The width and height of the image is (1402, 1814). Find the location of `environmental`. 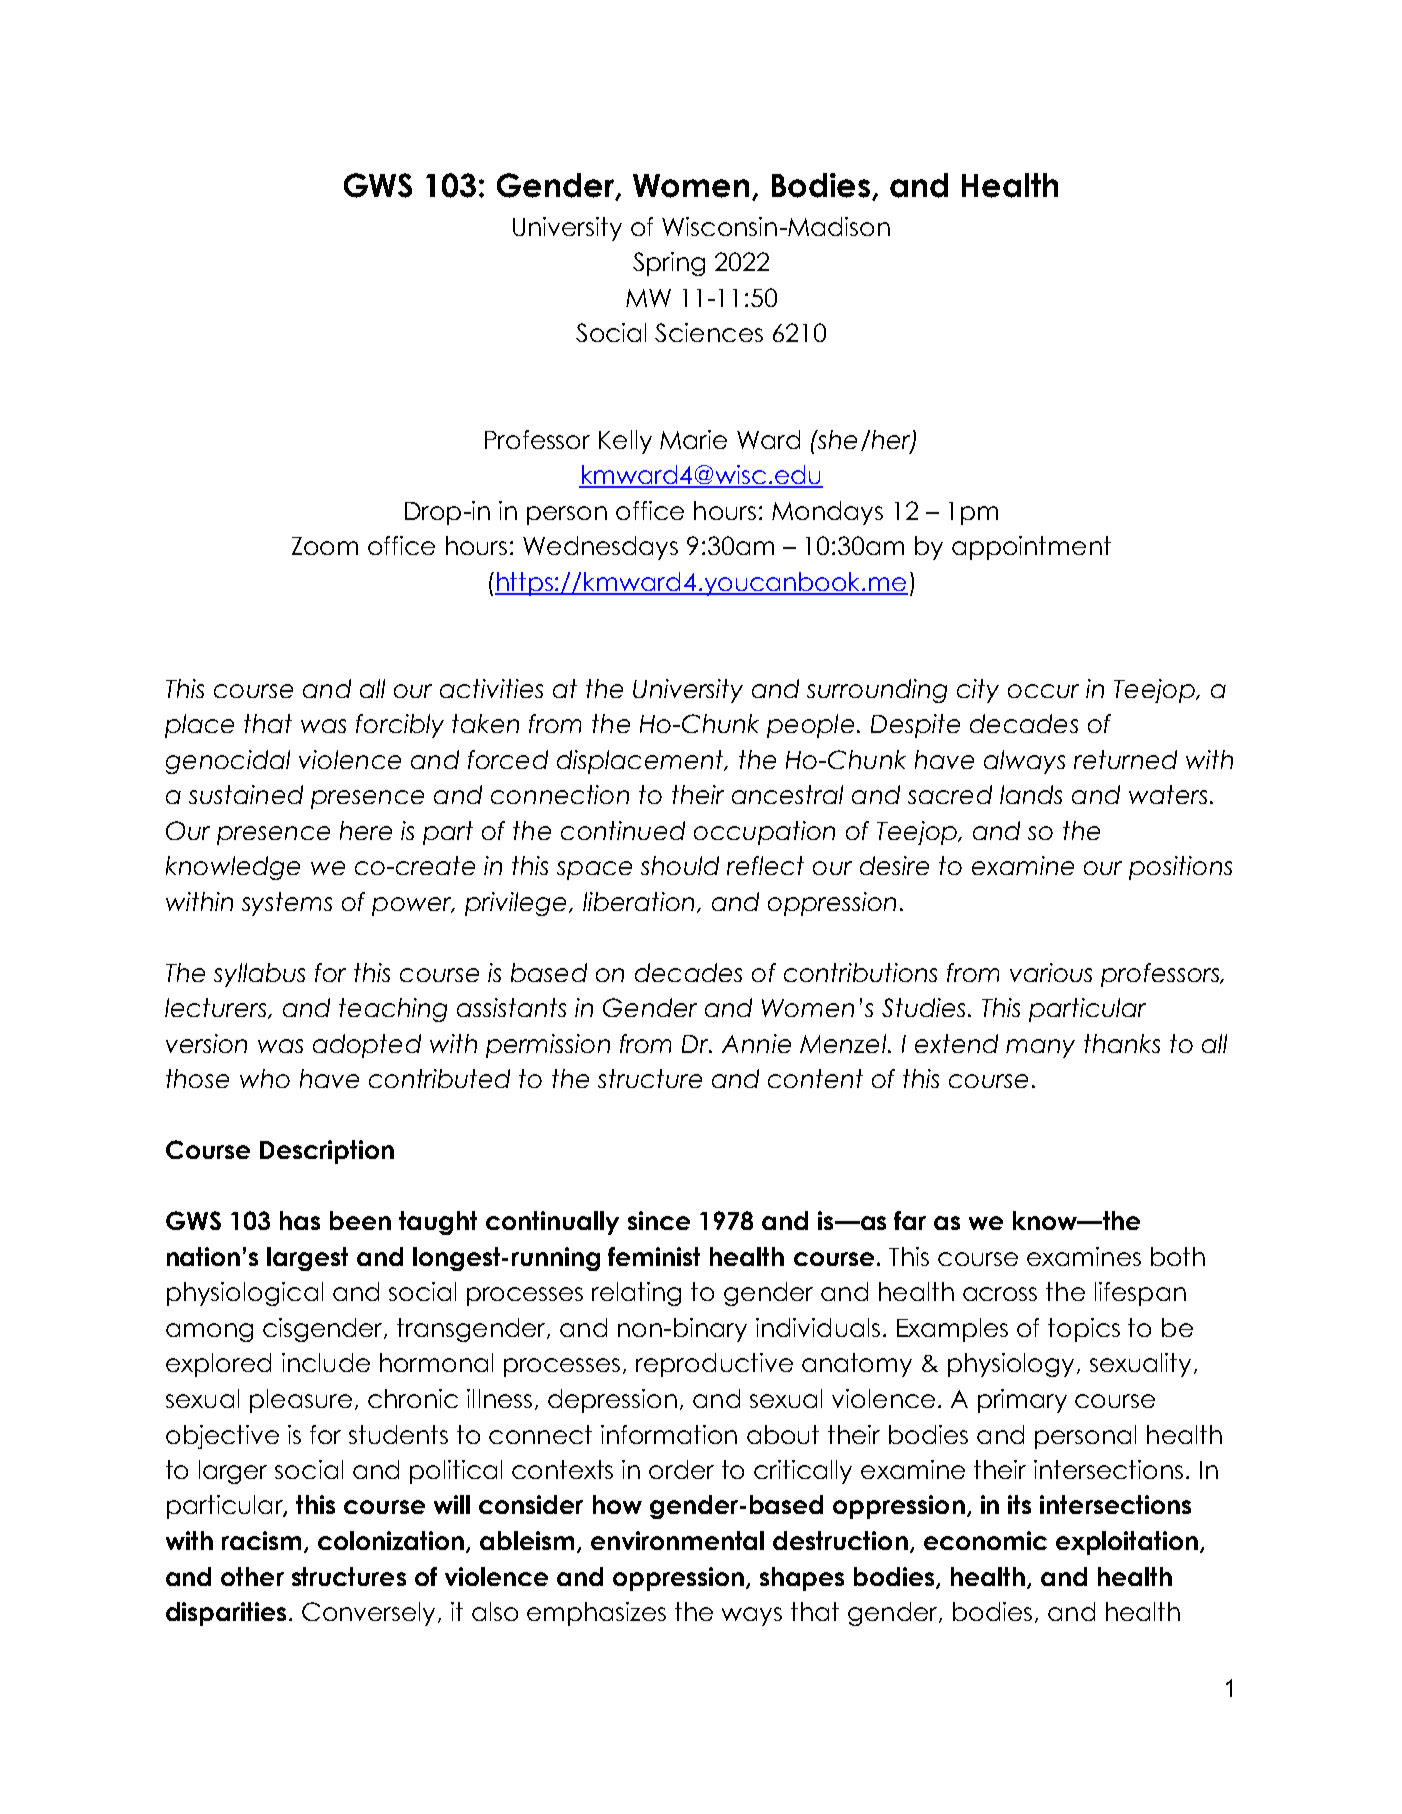

environmental is located at coordinates (677, 1540).
